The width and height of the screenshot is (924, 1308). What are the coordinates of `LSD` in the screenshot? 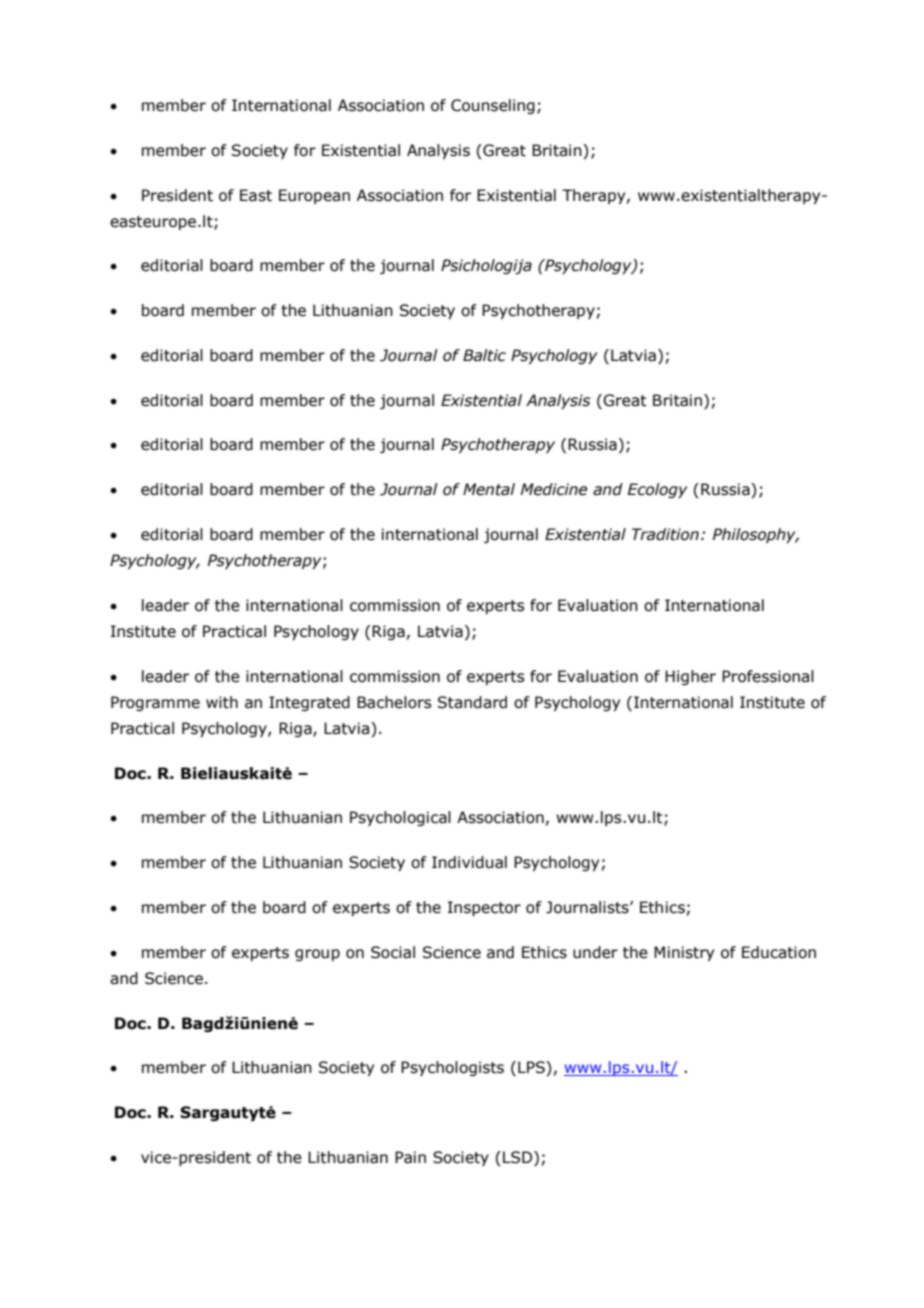 It's located at (519, 1157).
